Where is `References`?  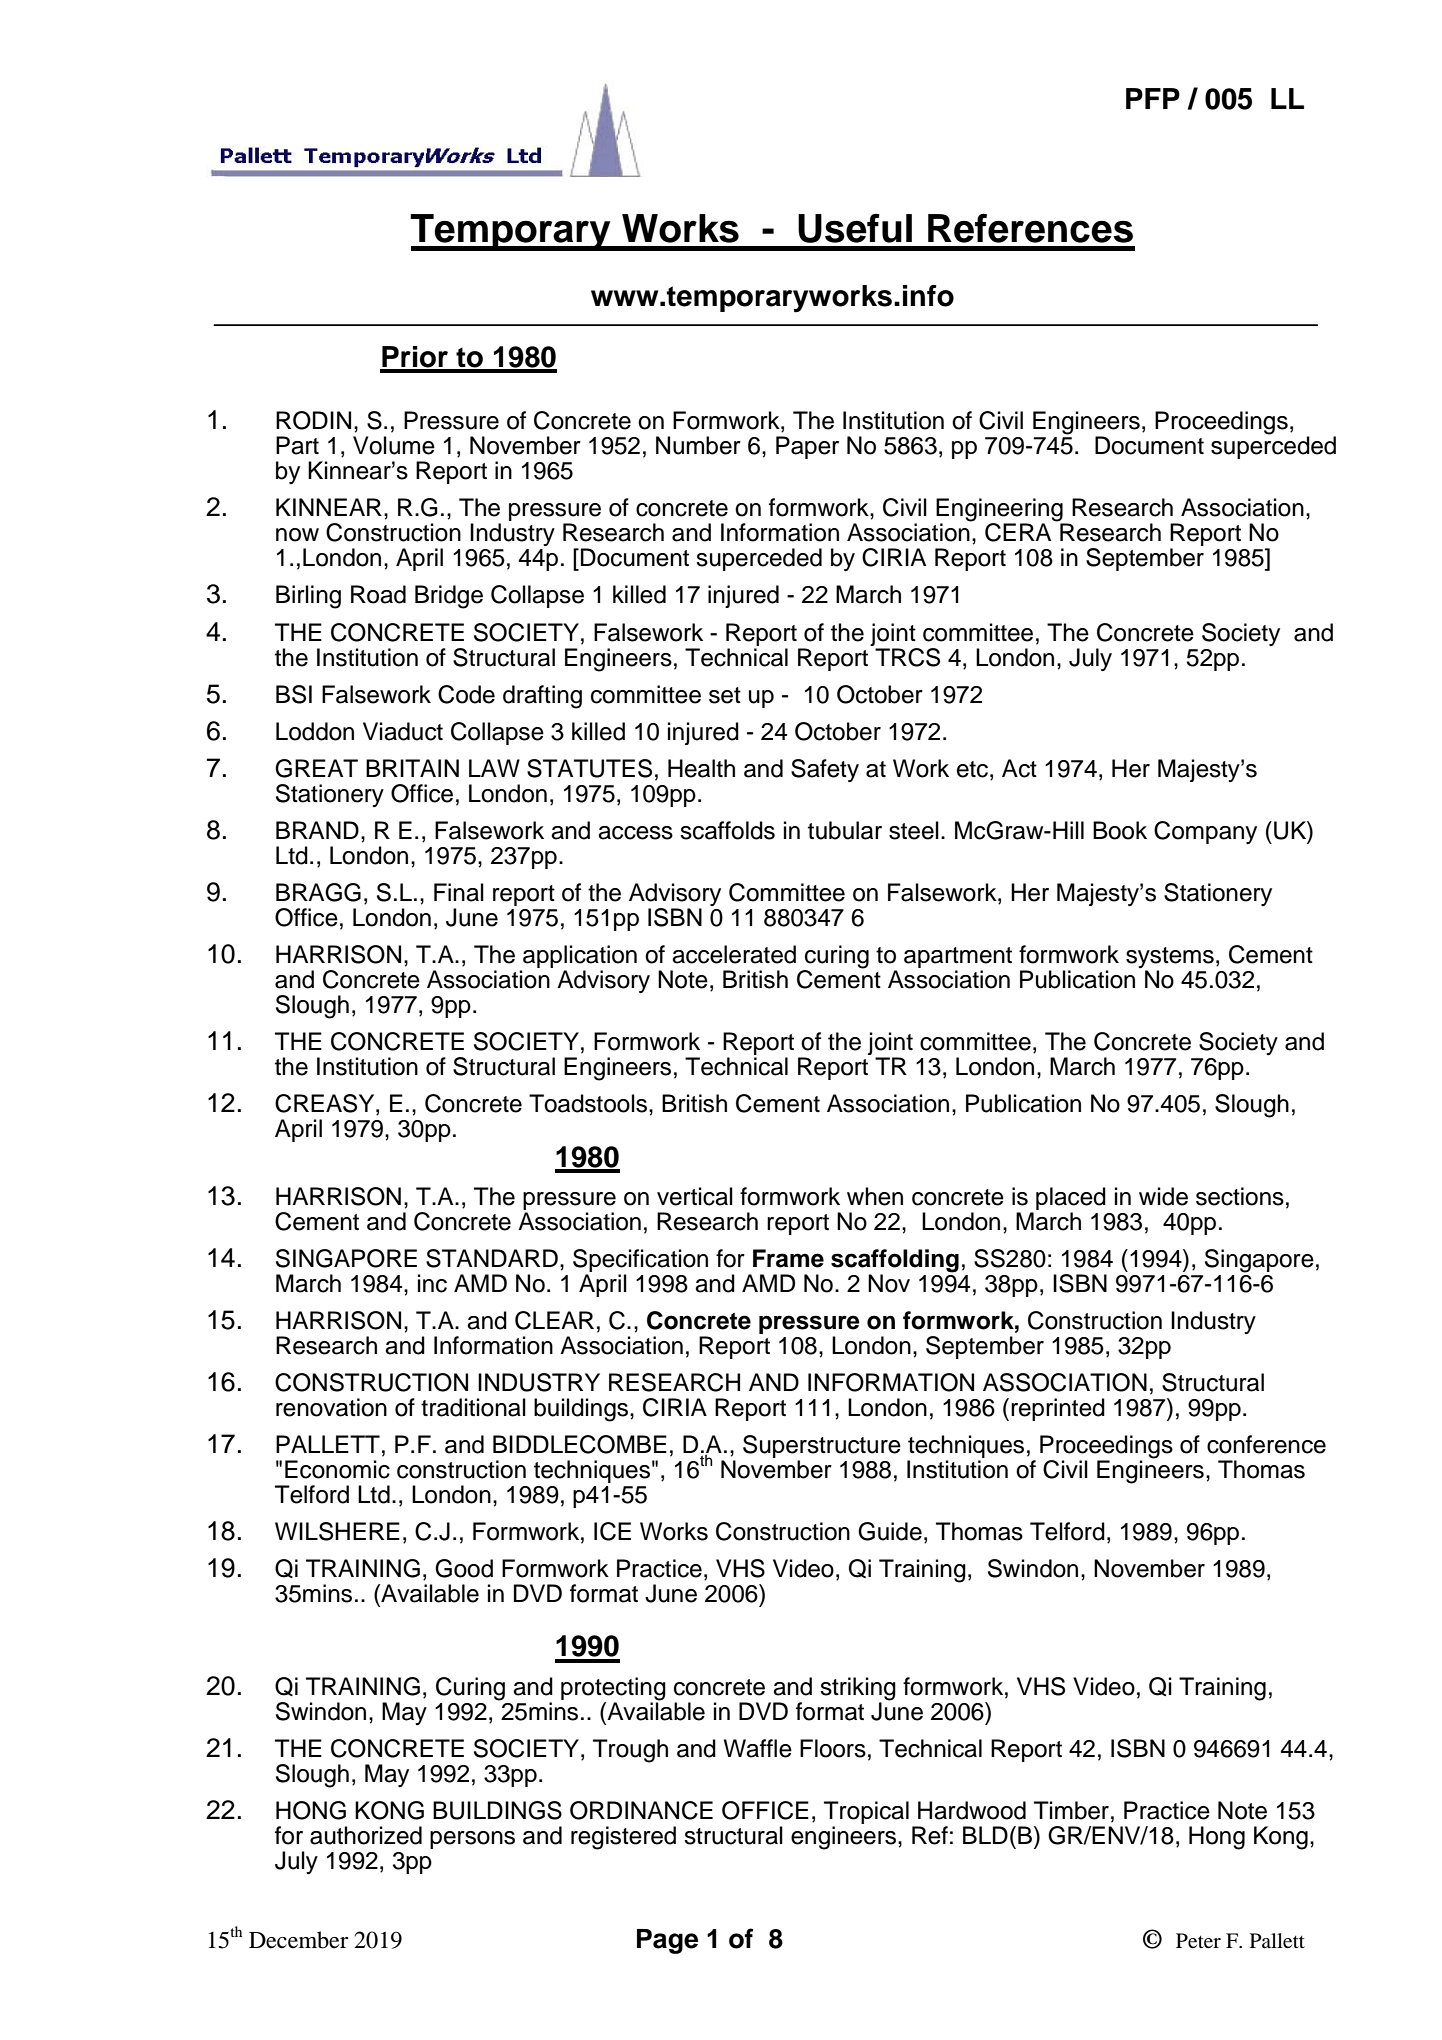 References is located at coordinates (1030, 228).
